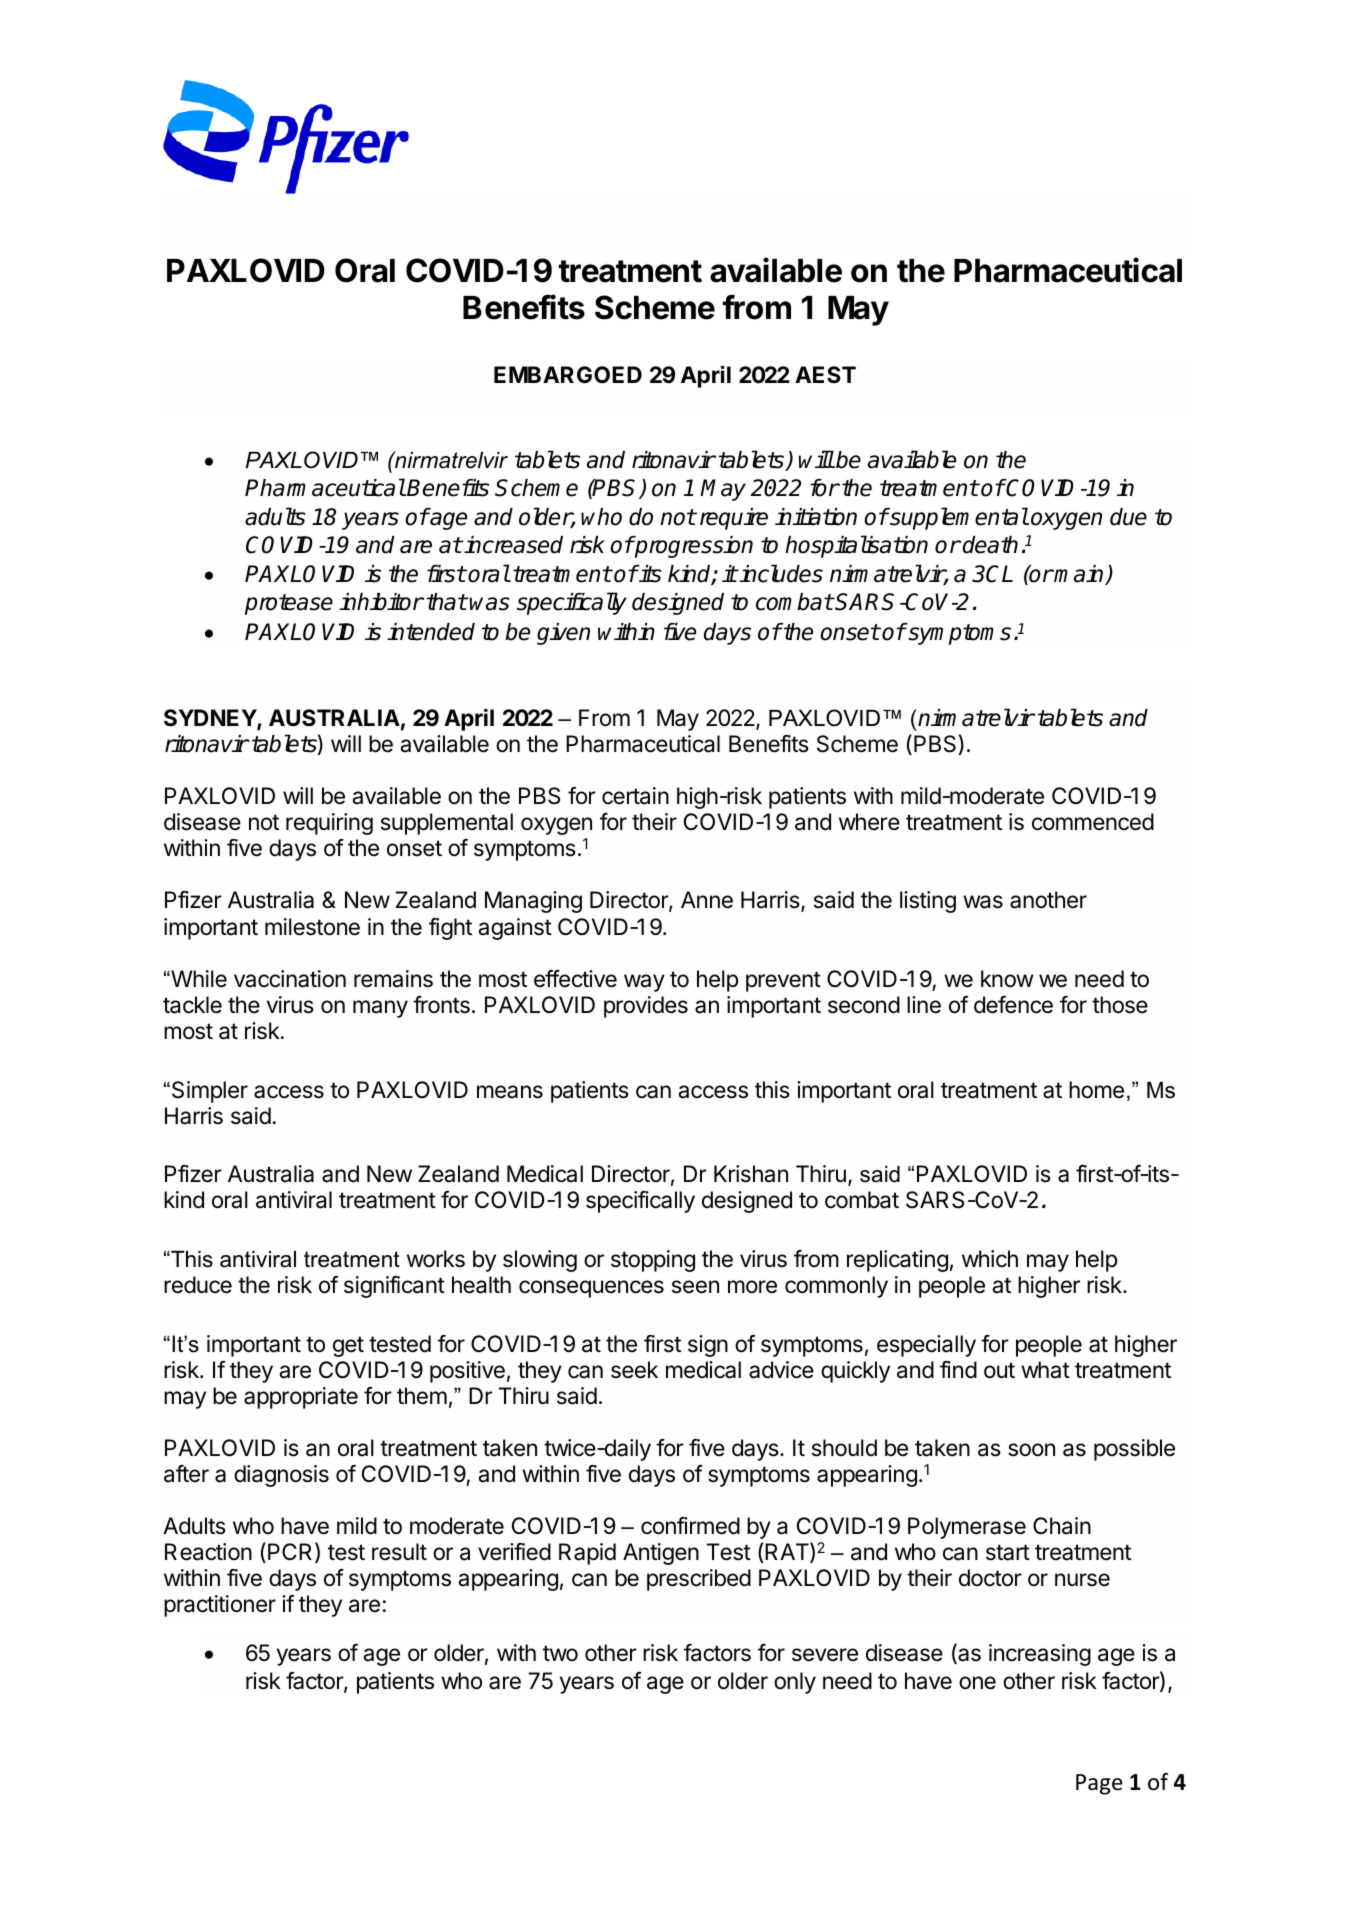 This page has height=1908, width=1349. Describe the element at coordinates (1099, 1784) in the page. I see `Page` at that location.
